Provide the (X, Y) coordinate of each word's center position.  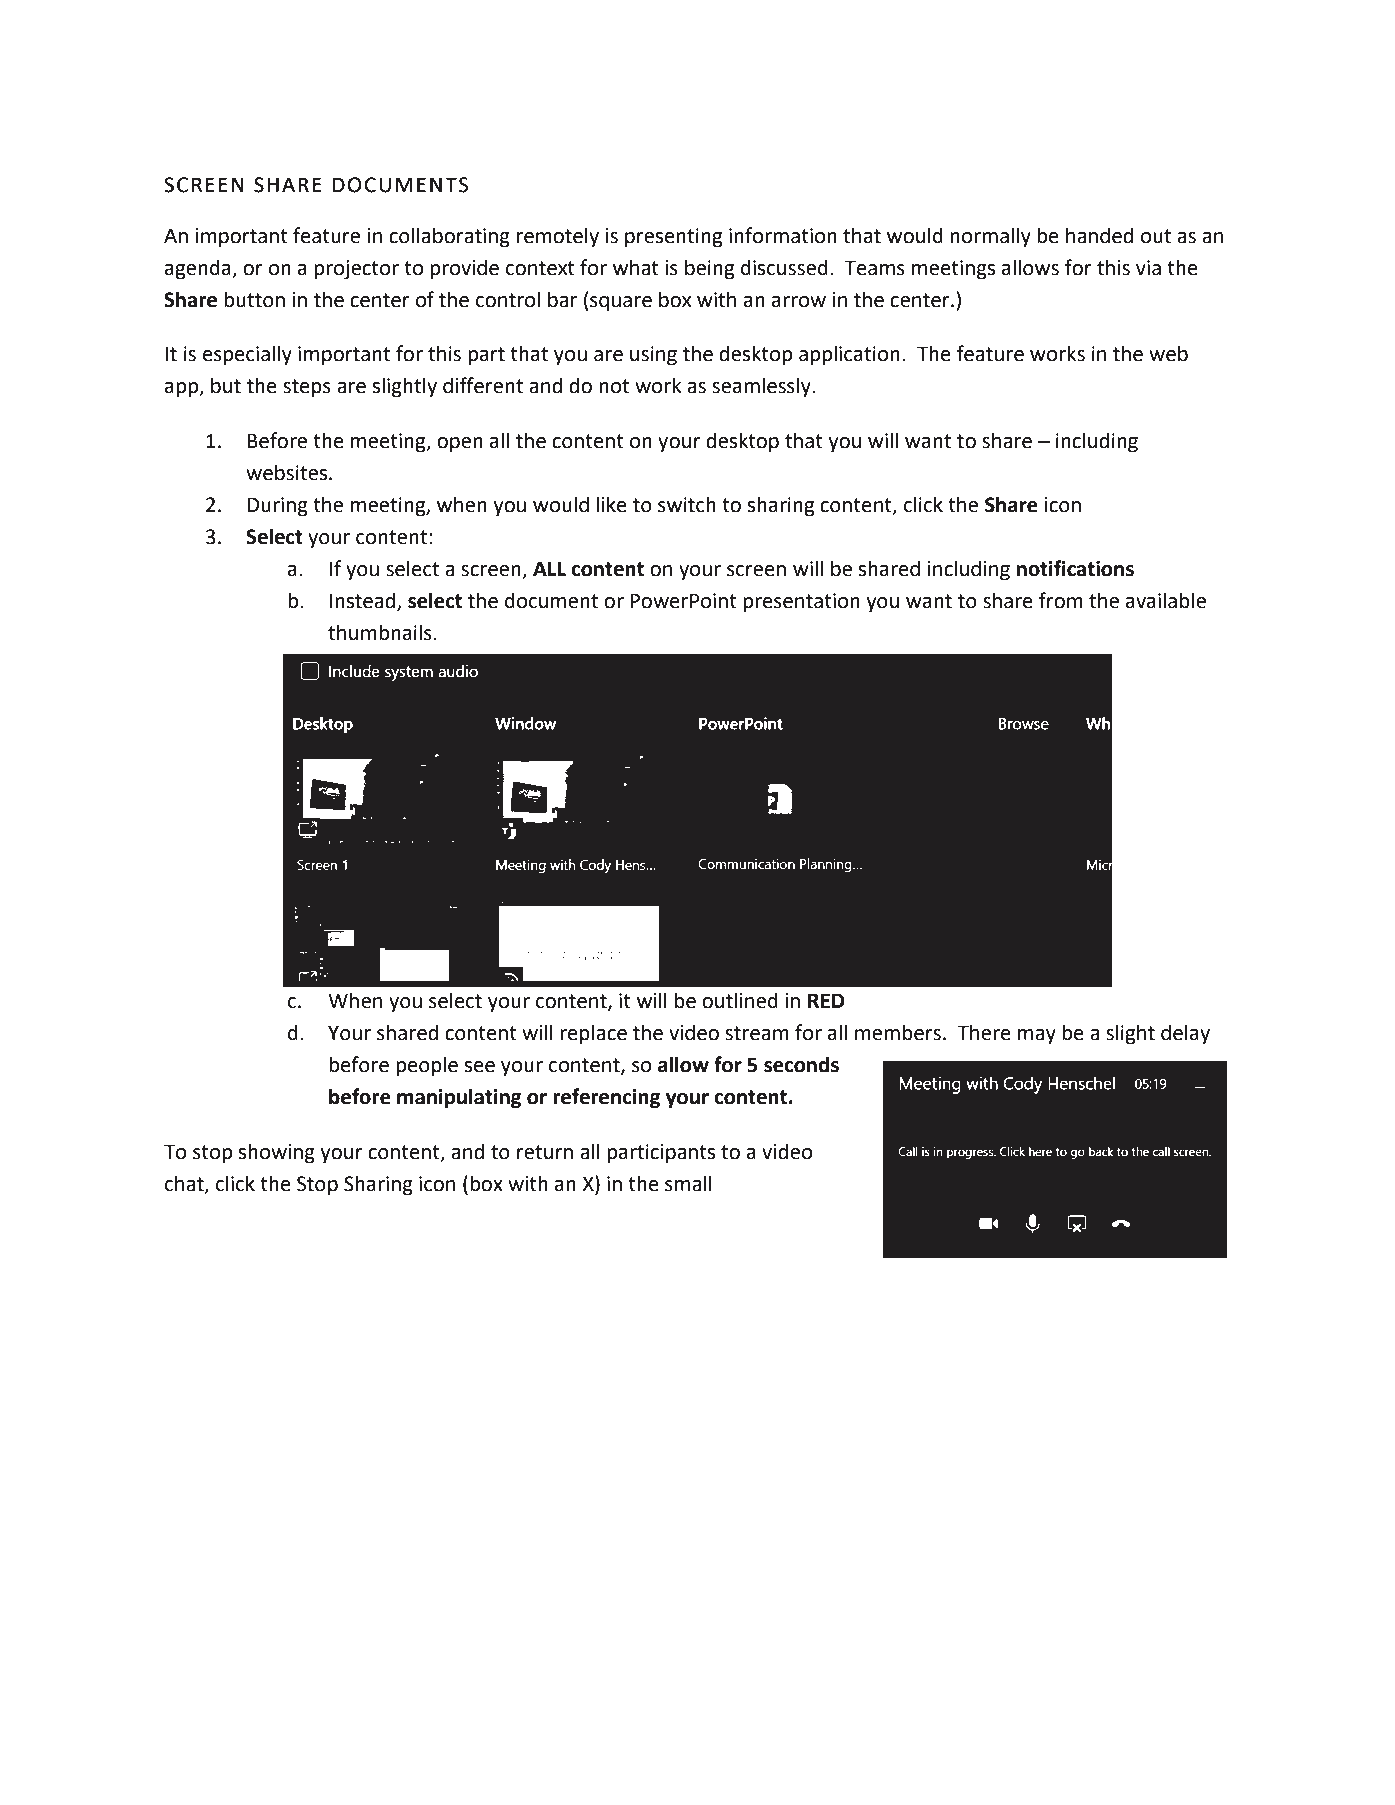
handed (1099, 235)
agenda (199, 269)
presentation (801, 603)
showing (276, 1153)
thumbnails (381, 632)
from (1061, 600)
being (709, 269)
